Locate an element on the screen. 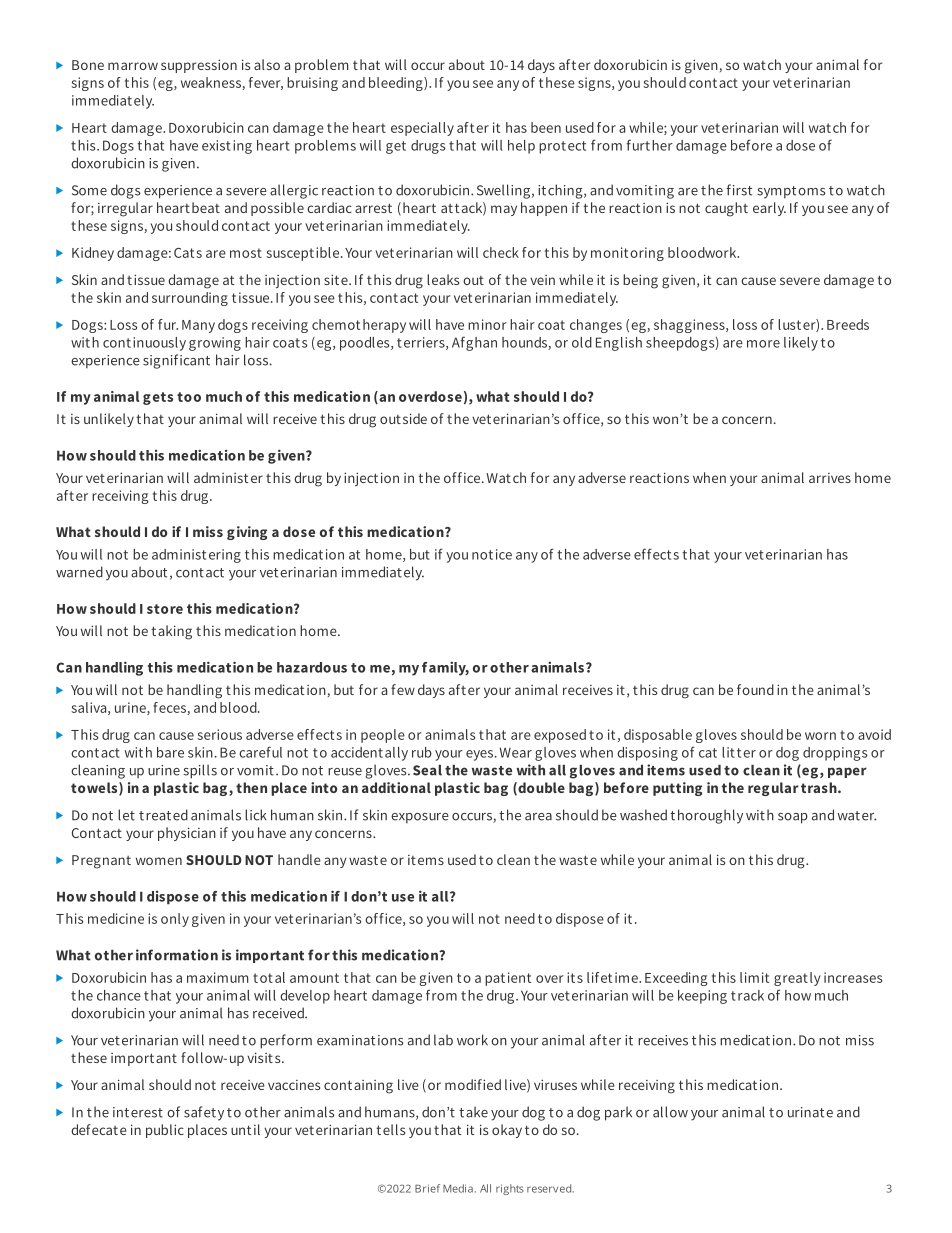 The width and height of the screenshot is (952, 1233). okay is located at coordinates (507, 1131).
